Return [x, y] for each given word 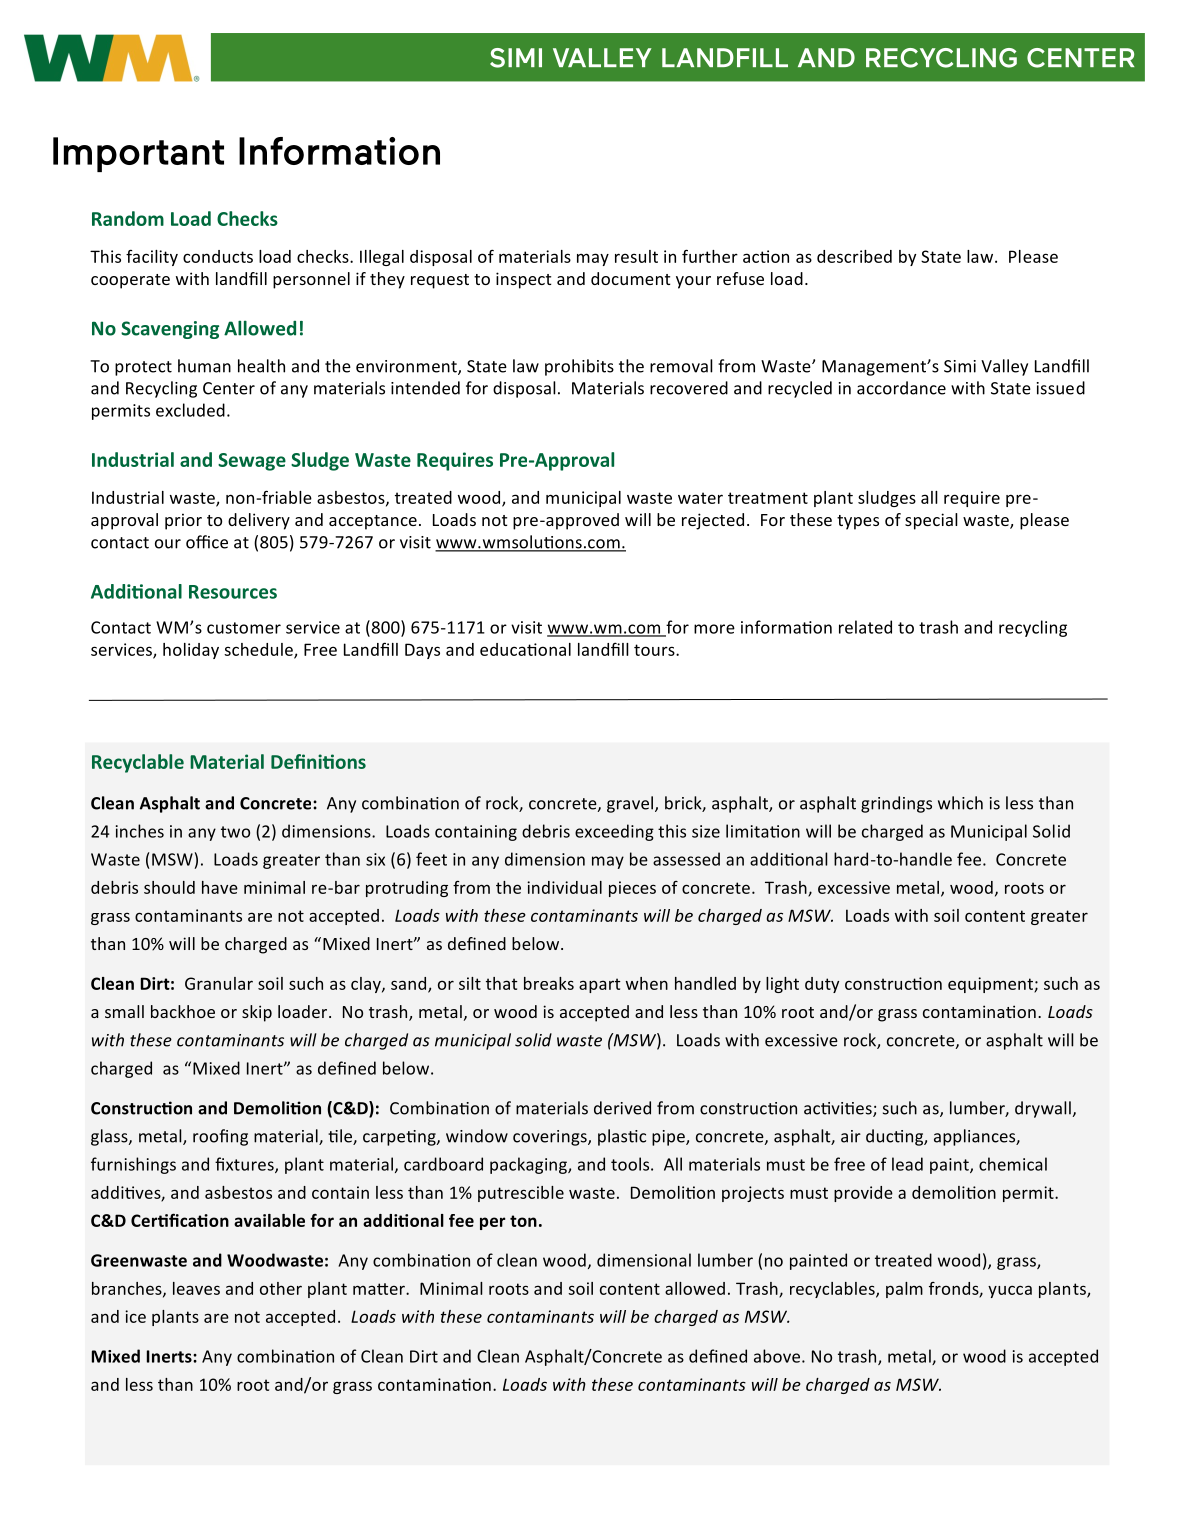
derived [622, 1108]
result [636, 256]
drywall [1043, 1109]
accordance [901, 388]
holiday [191, 651]
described [854, 256]
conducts [218, 256]
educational [525, 649]
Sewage [252, 462]
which [960, 803]
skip [257, 1013]
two [235, 832]
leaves [196, 1288]
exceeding [614, 832]
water [700, 498]
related [865, 627]
